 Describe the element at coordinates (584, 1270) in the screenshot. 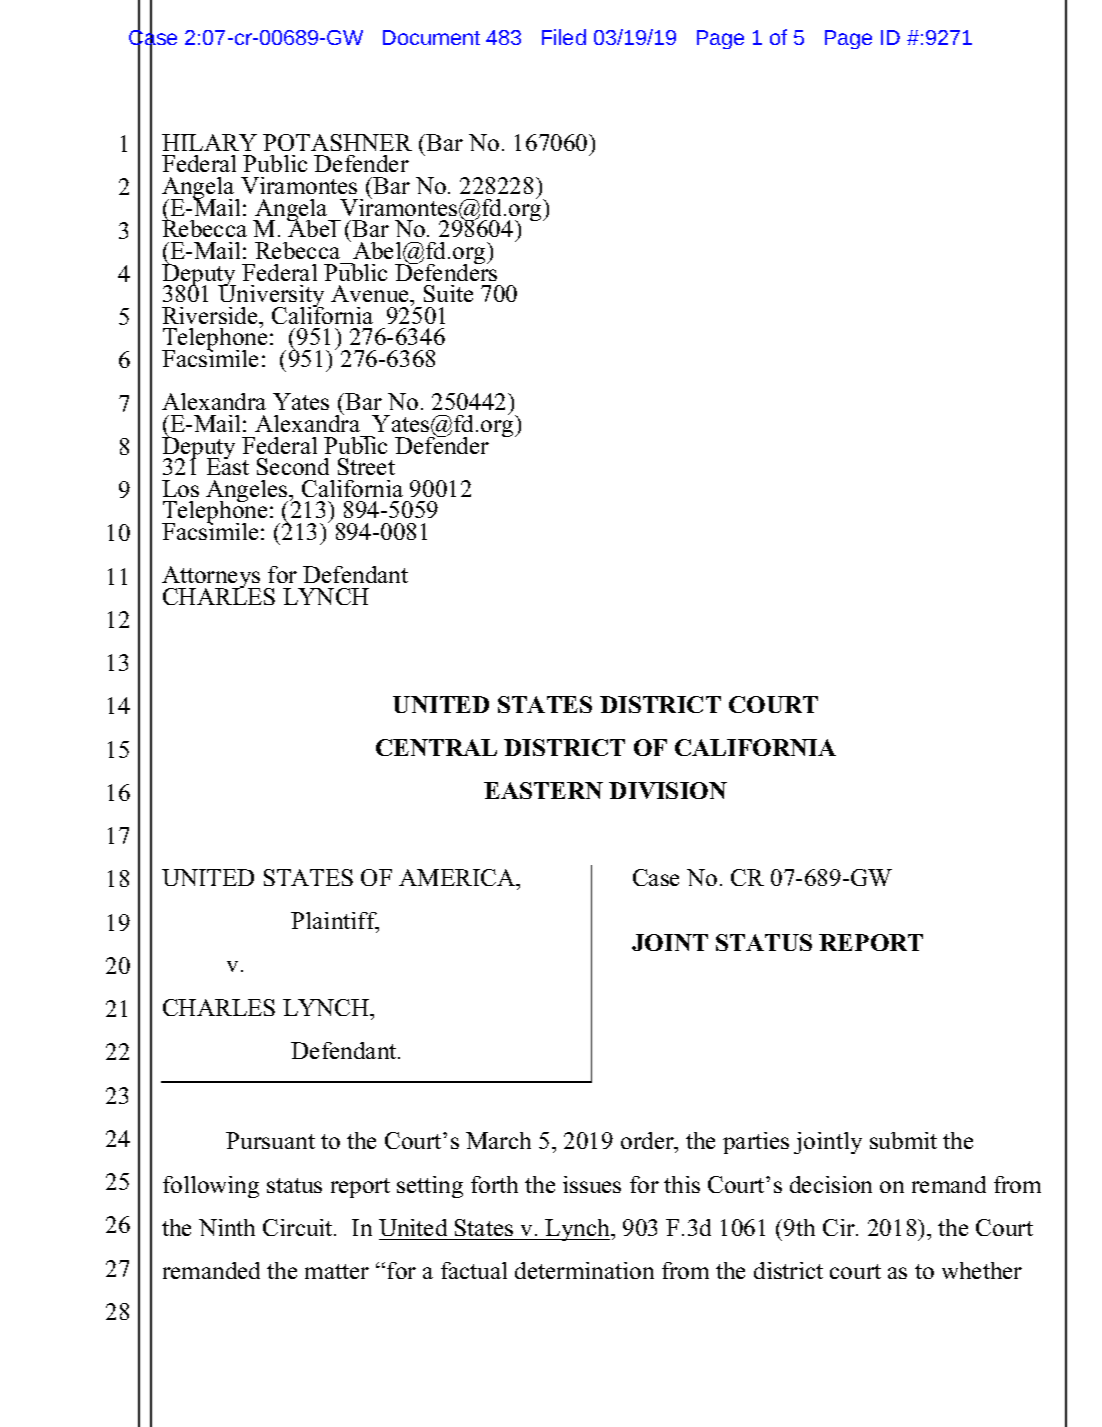

I see `determination` at that location.
